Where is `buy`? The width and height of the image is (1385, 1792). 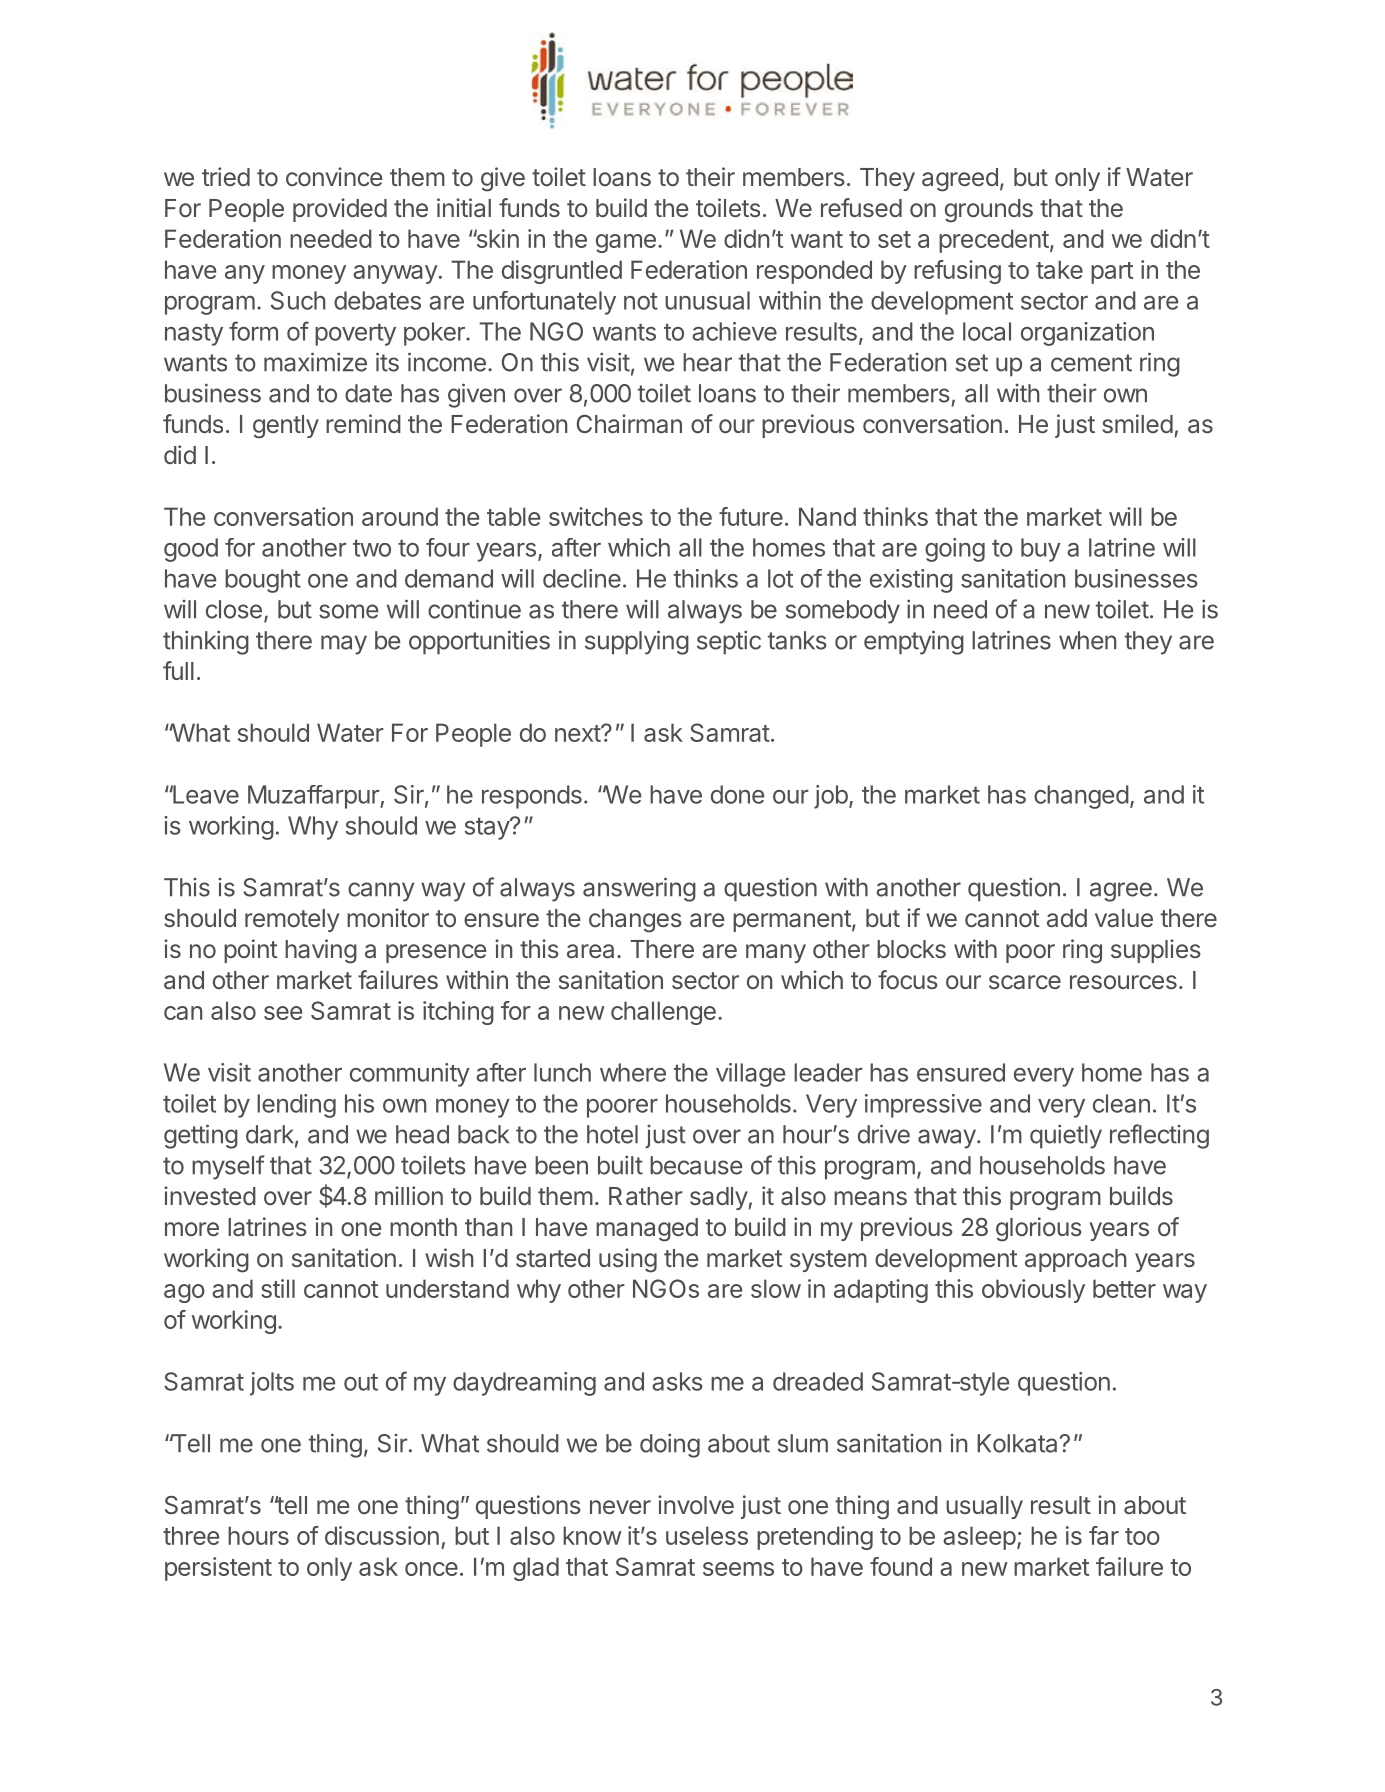 buy is located at coordinates (1041, 550).
